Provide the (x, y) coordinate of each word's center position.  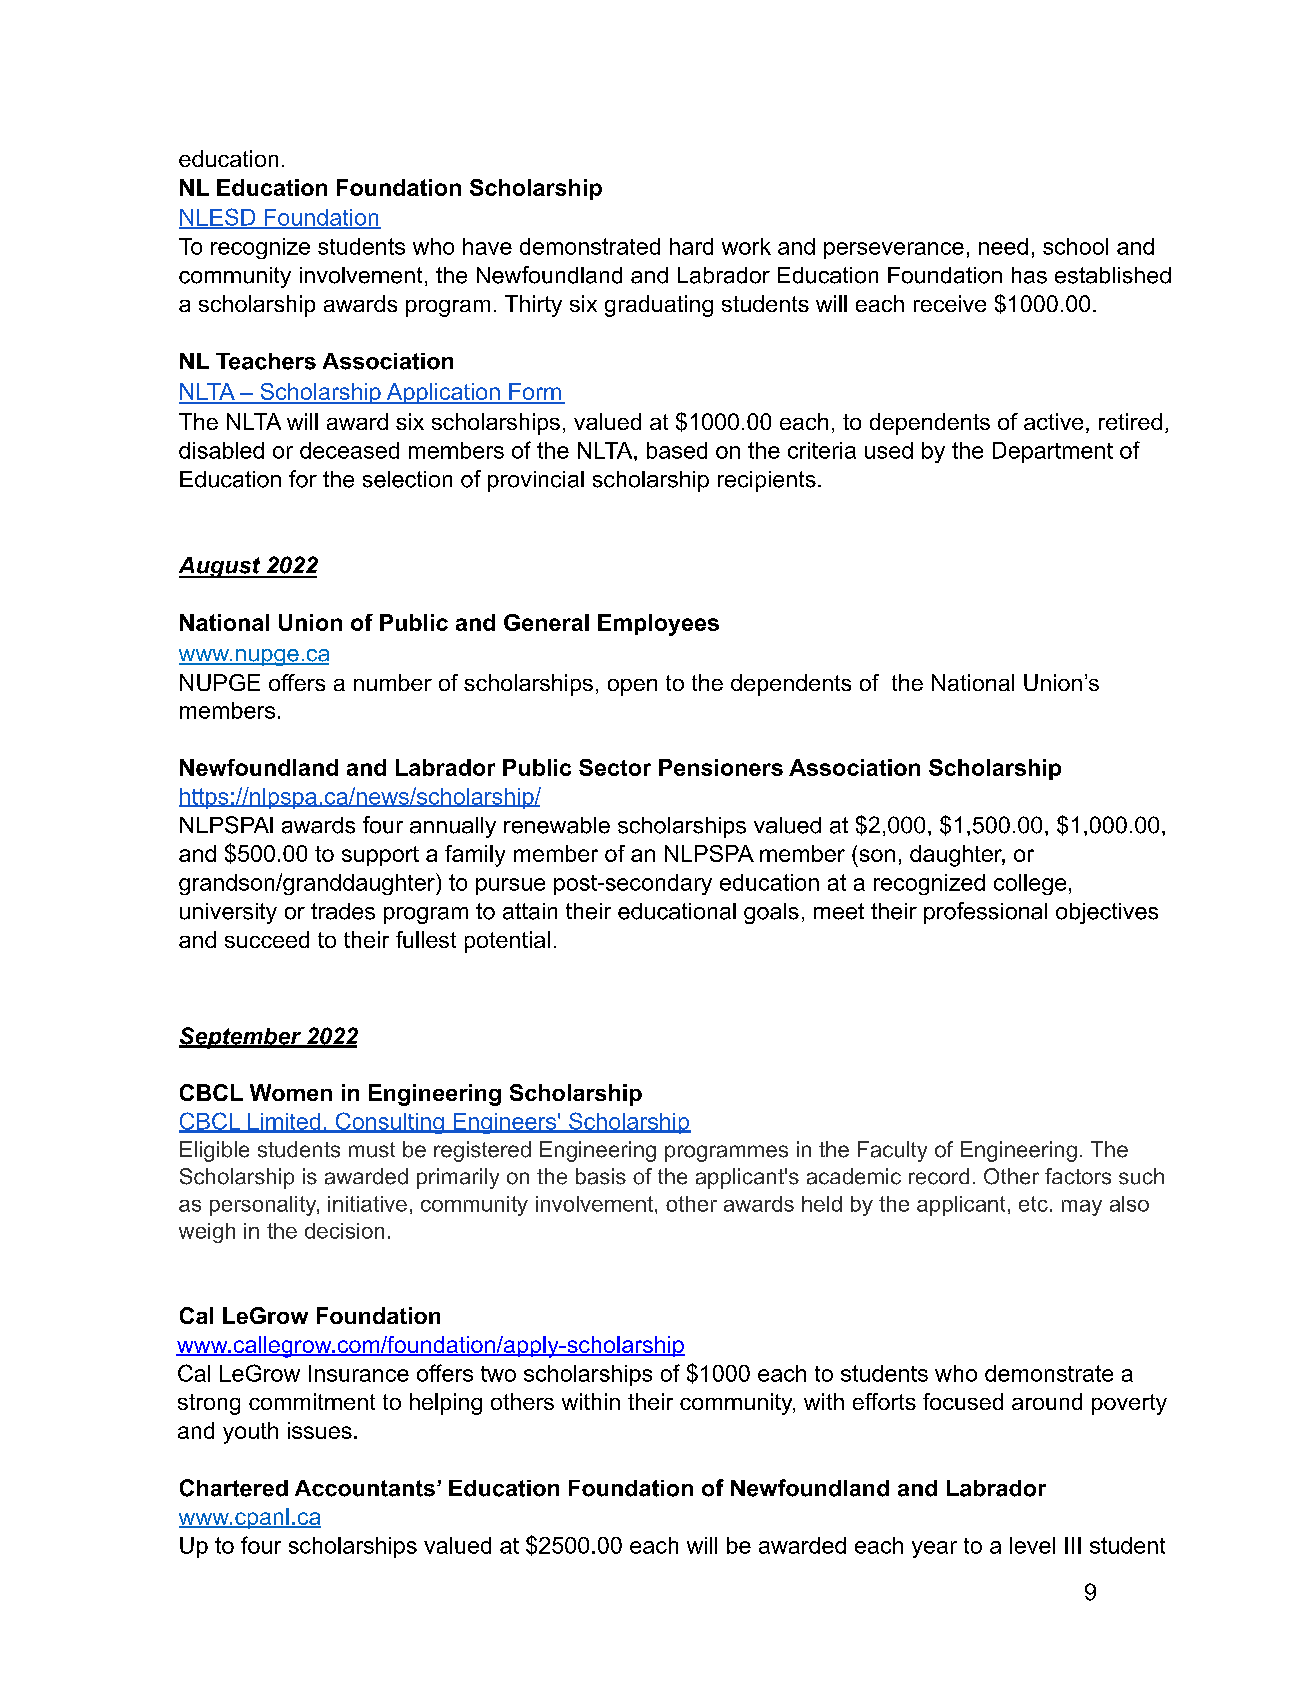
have (487, 246)
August (221, 567)
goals (771, 913)
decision (344, 1231)
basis (601, 1176)
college (1030, 884)
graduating (659, 306)
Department (1053, 452)
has (1029, 275)
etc (1033, 1204)
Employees (658, 625)
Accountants (365, 1488)
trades (343, 911)
